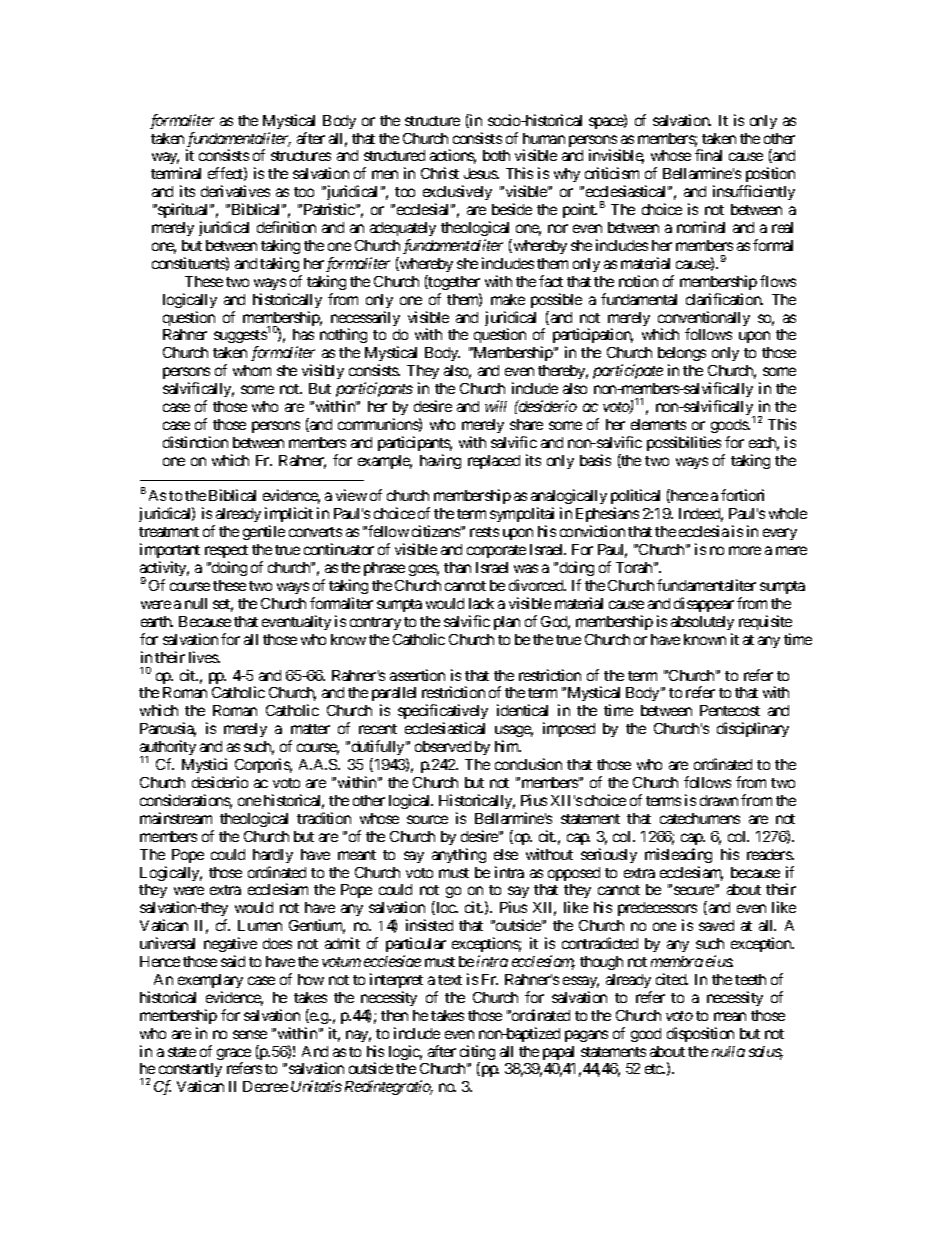  Describe the element at coordinates (481, 173) in the screenshot. I see `Jesus` at that location.
